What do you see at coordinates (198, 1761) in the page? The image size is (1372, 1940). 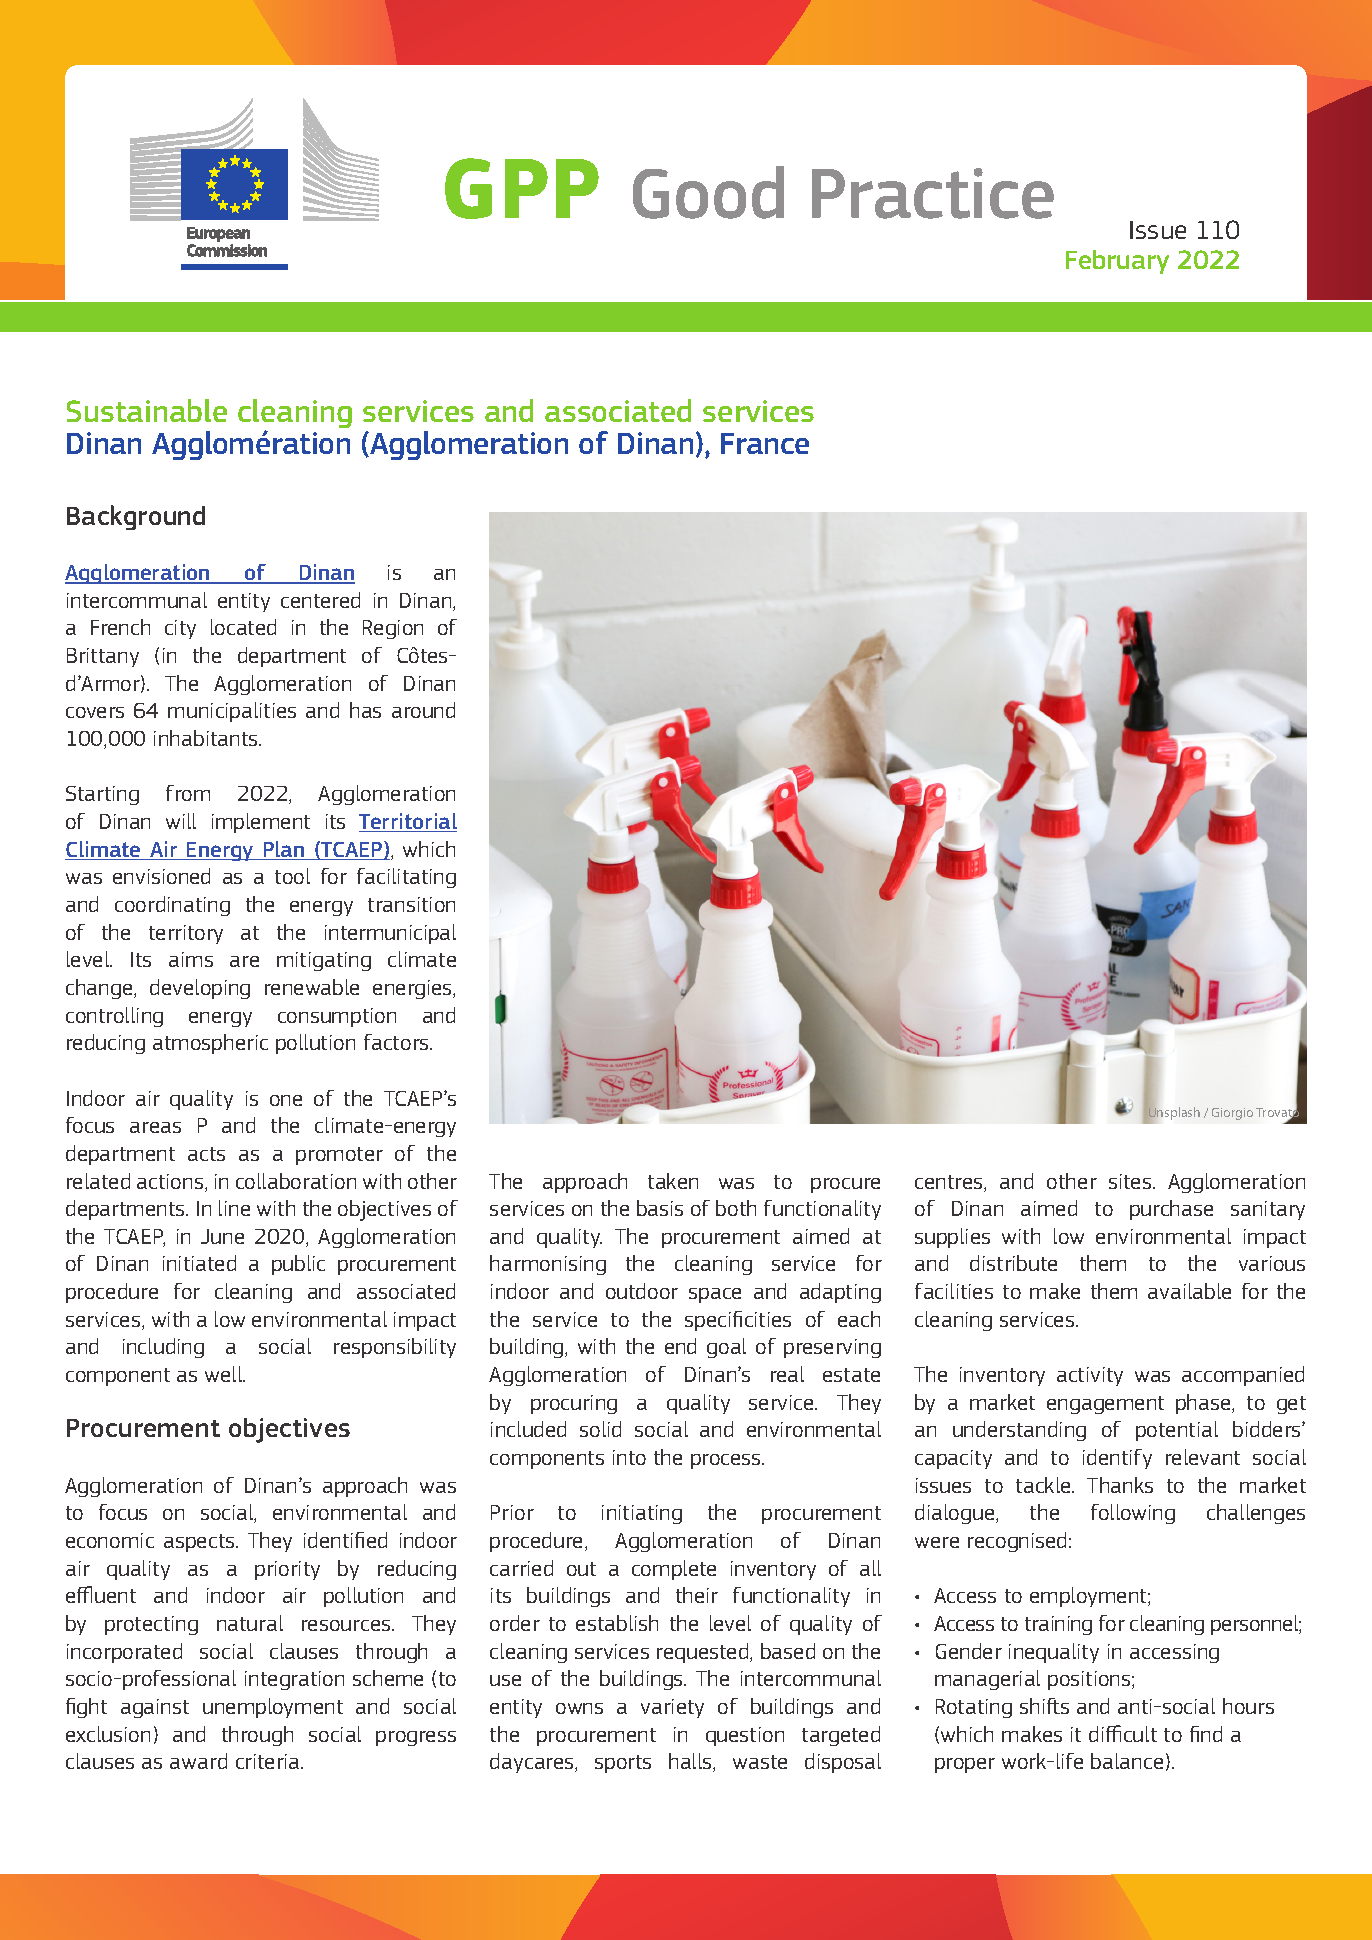 I see `award` at bounding box center [198, 1761].
